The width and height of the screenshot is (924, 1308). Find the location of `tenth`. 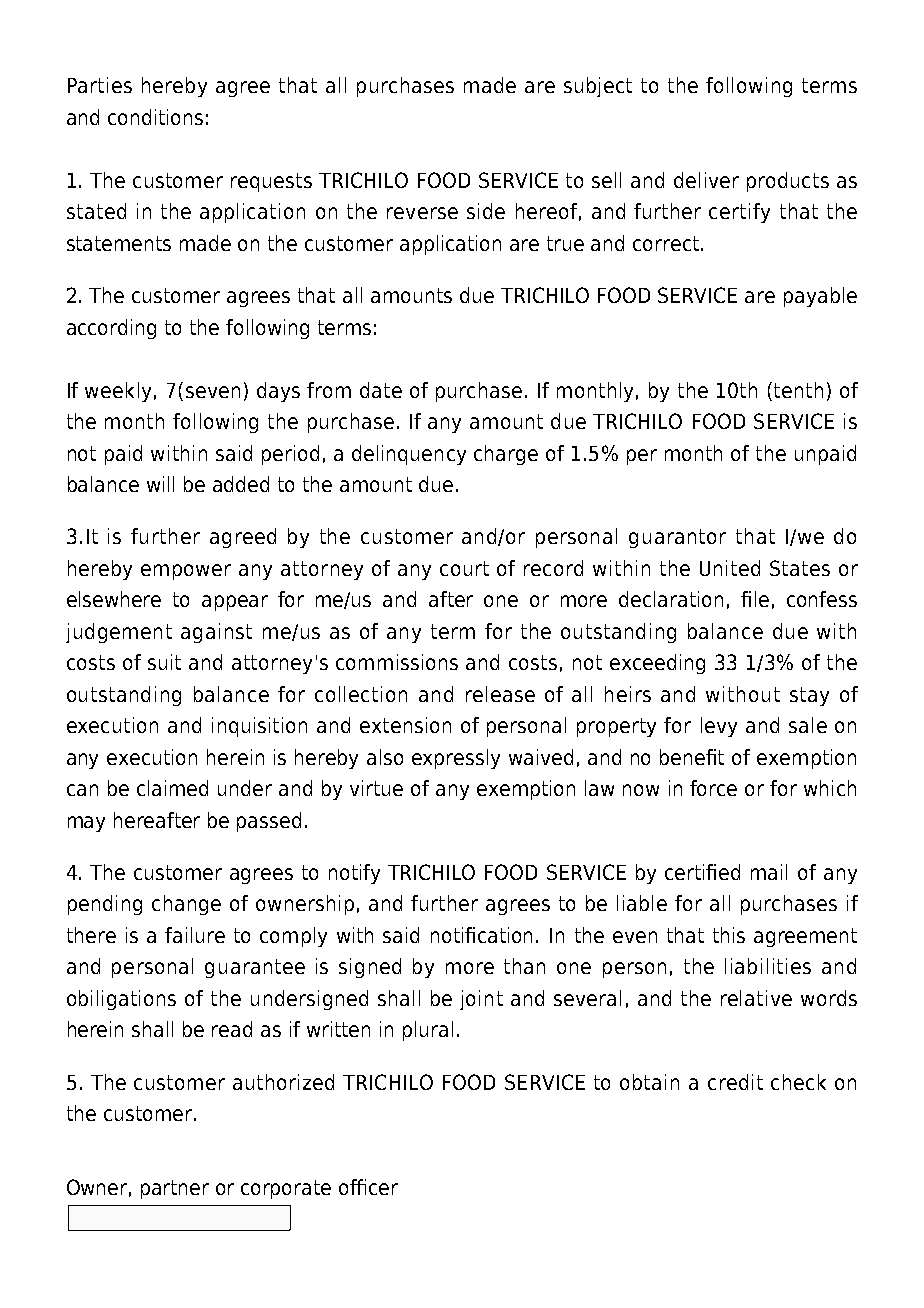

tenth is located at coordinates (798, 390).
